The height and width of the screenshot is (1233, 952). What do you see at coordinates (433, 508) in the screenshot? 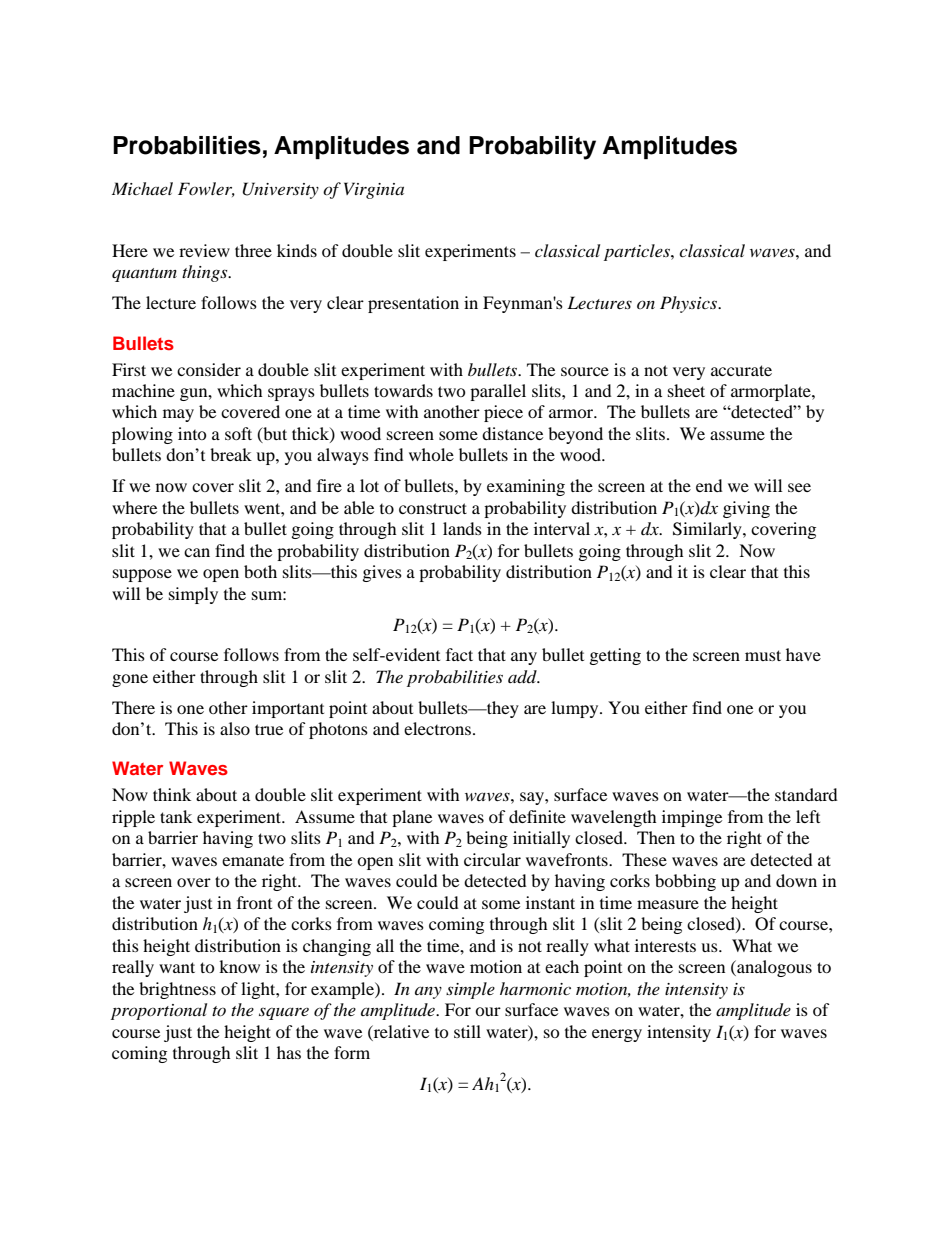
I see `construct` at bounding box center [433, 508].
